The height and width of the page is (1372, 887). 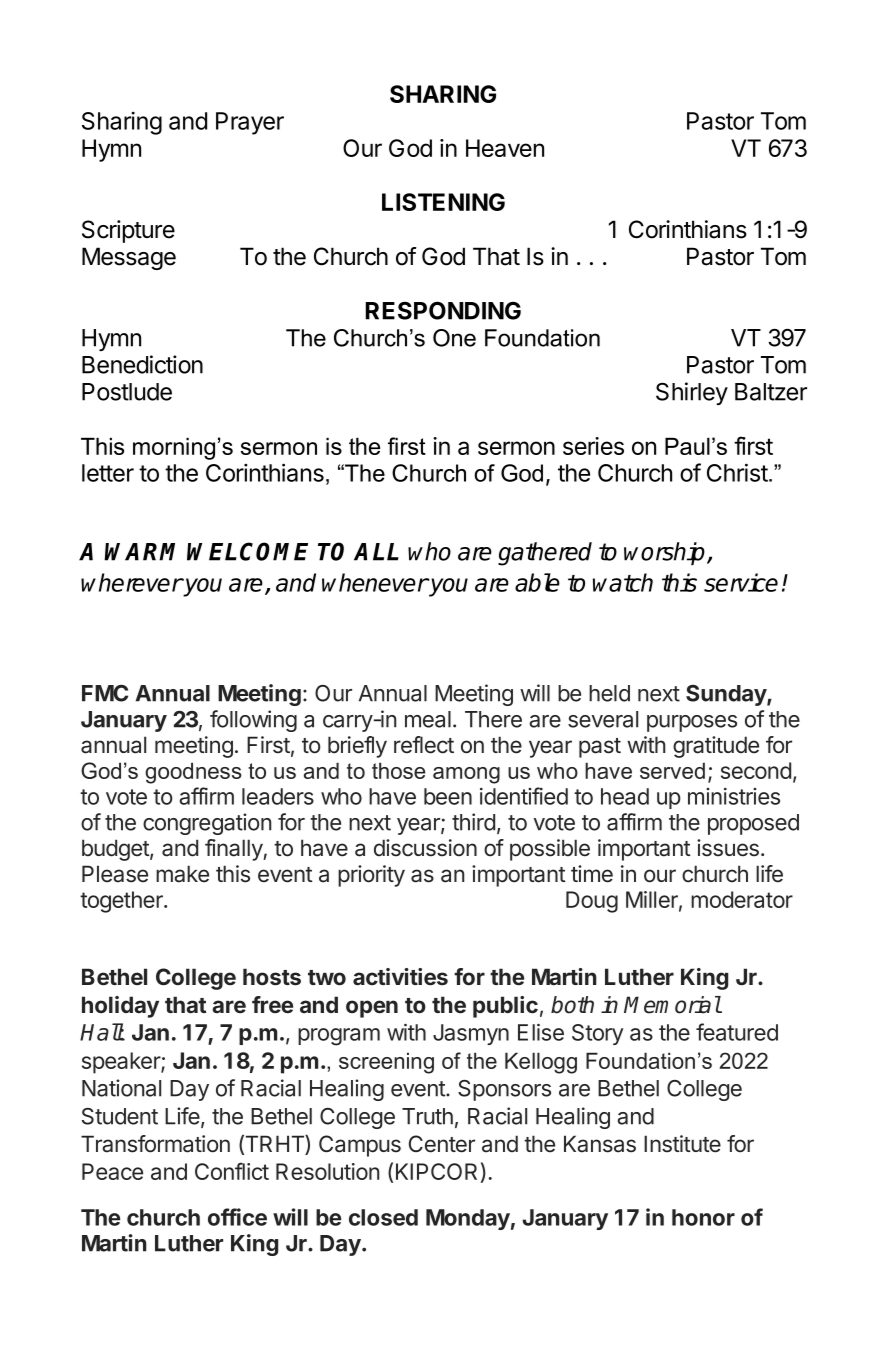 What do you see at coordinates (182, 874) in the page?
I see `make` at bounding box center [182, 874].
